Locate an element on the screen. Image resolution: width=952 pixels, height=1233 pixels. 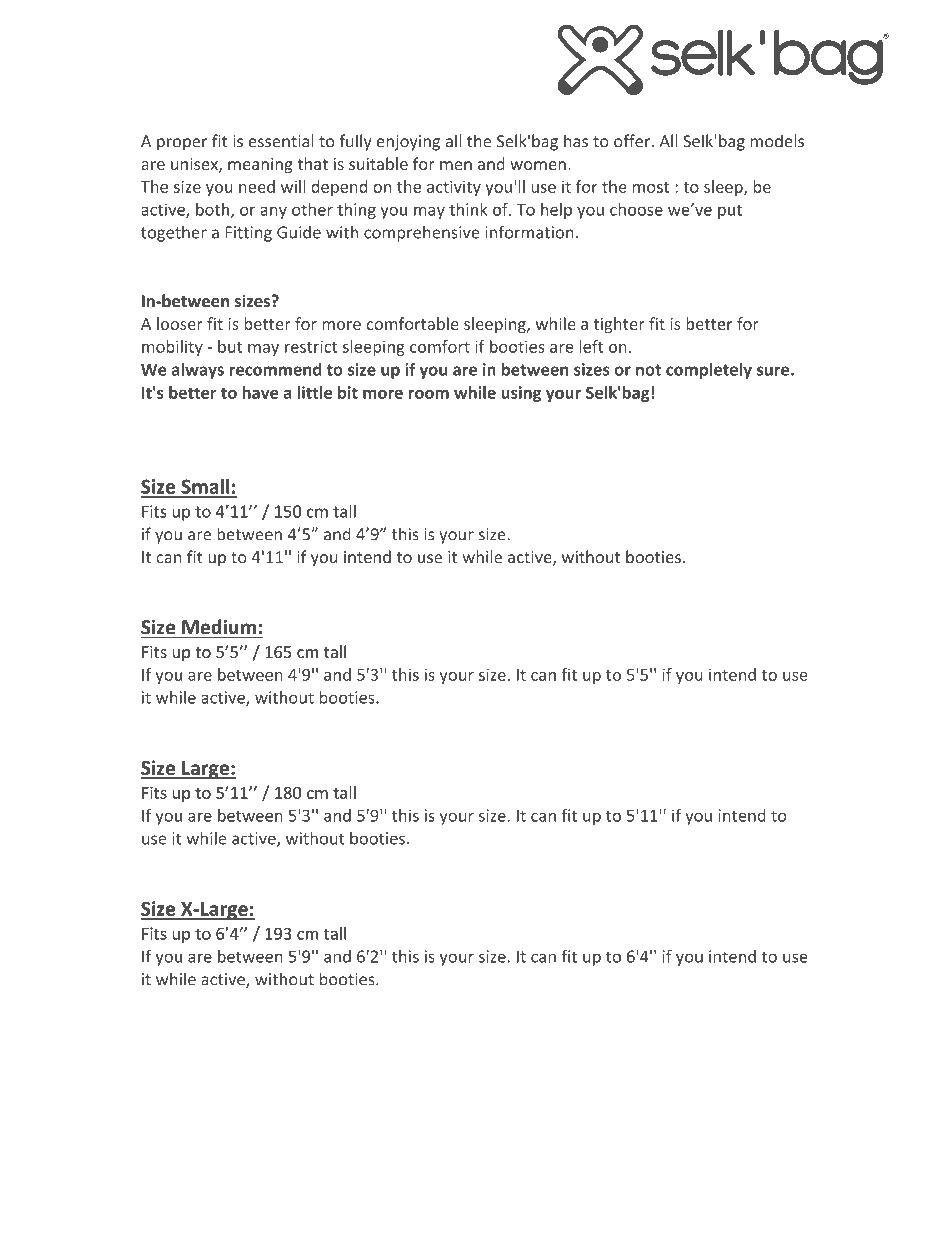
not is located at coordinates (648, 370).
